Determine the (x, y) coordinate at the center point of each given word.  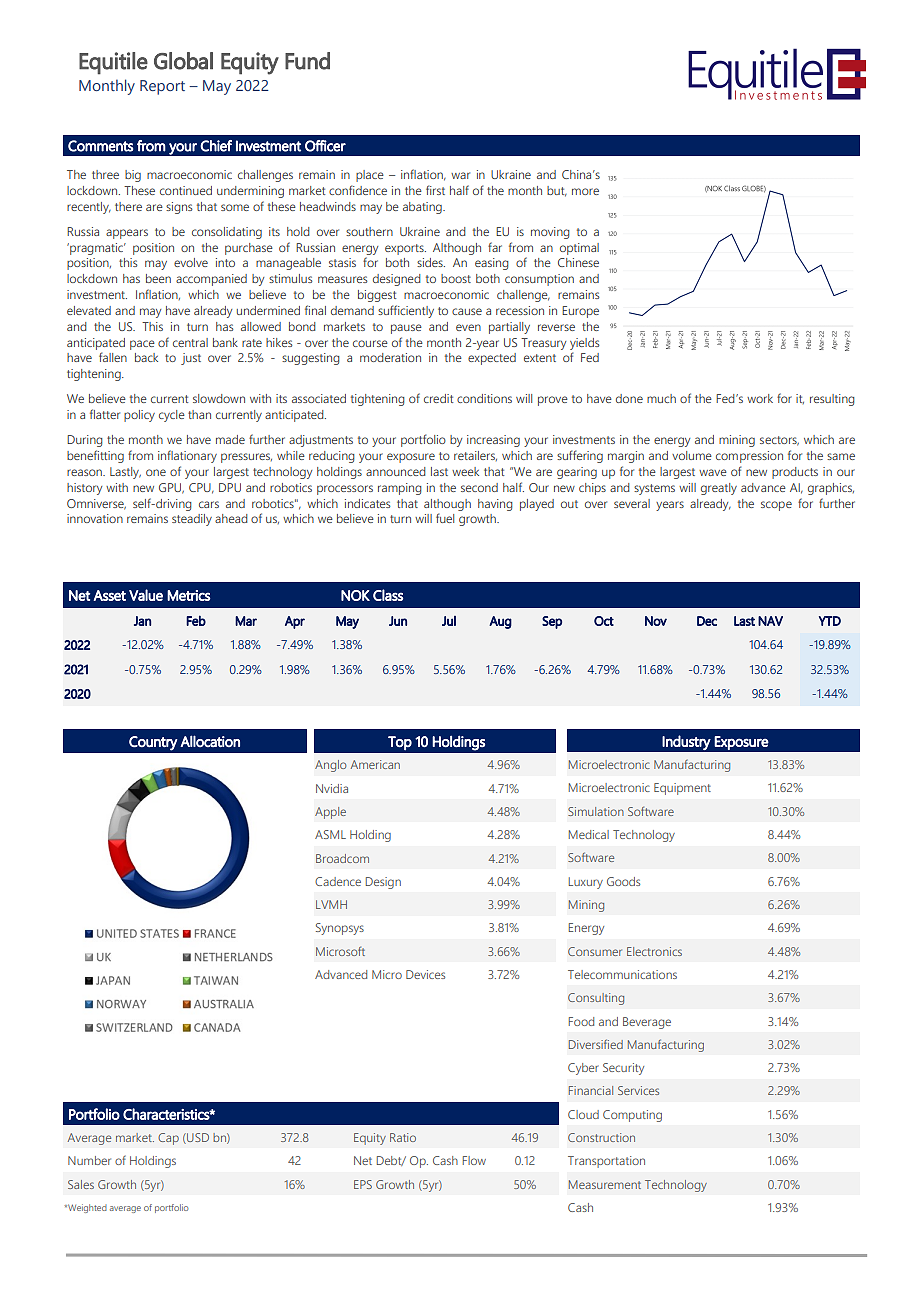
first (435, 190)
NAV (770, 621)
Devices (425, 974)
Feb (196, 620)
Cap (168, 1139)
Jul (449, 621)
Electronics (654, 951)
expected (492, 359)
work (760, 398)
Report (162, 87)
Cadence (338, 881)
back (146, 357)
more (585, 191)
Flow (474, 1160)
